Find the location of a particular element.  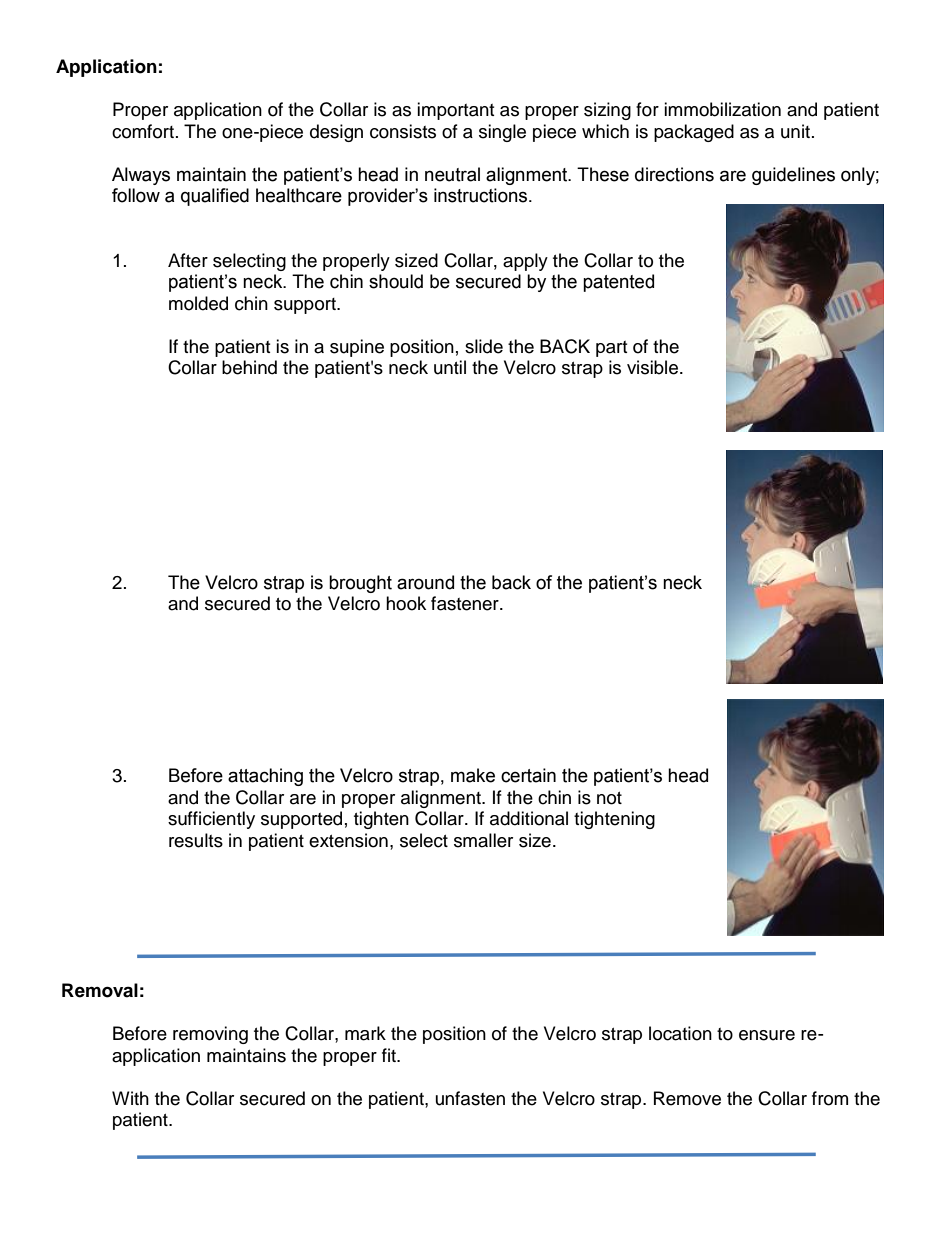

comfort is located at coordinates (143, 131).
